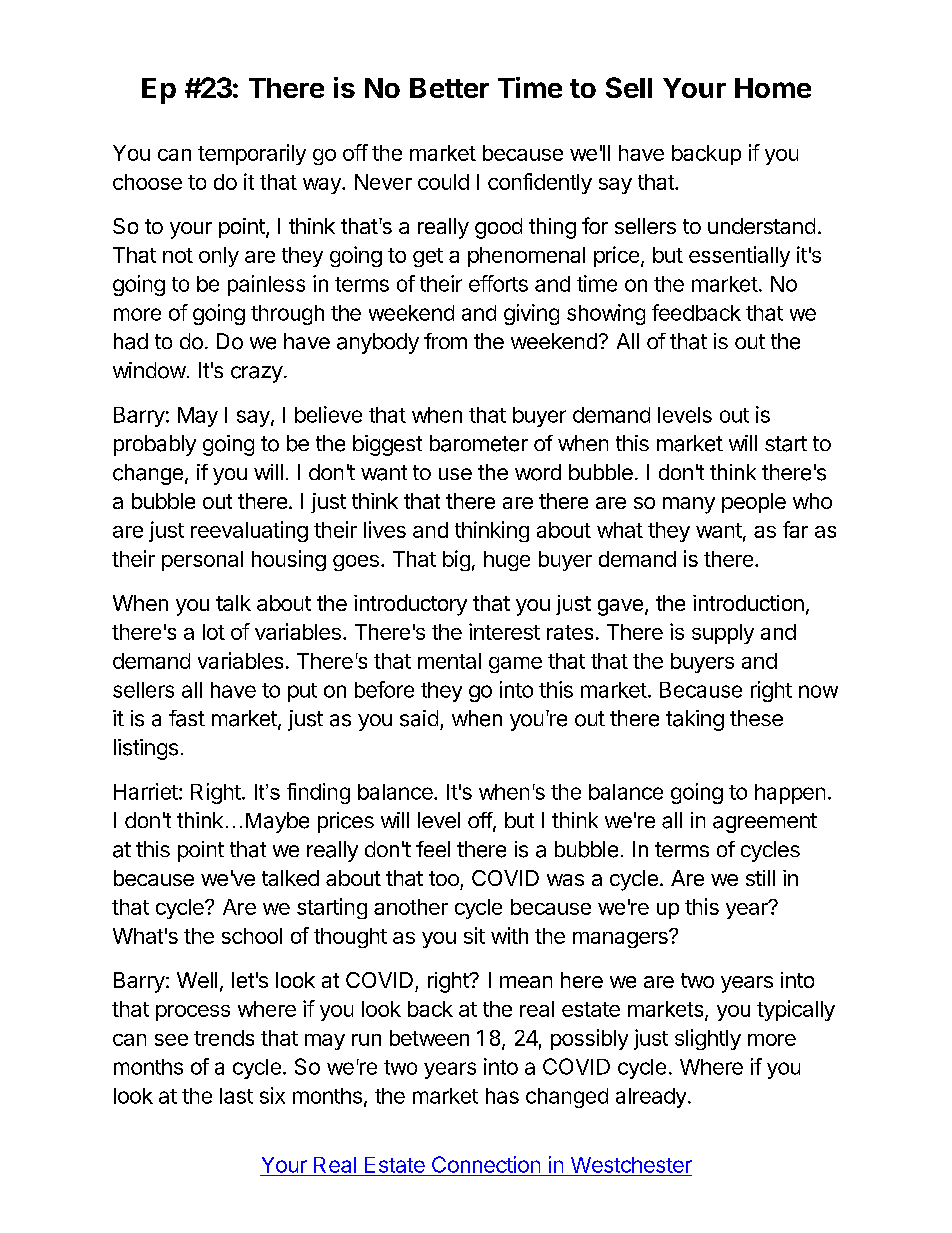 This screenshot has height=1233, width=952. I want to click on Connection, so click(486, 1164).
